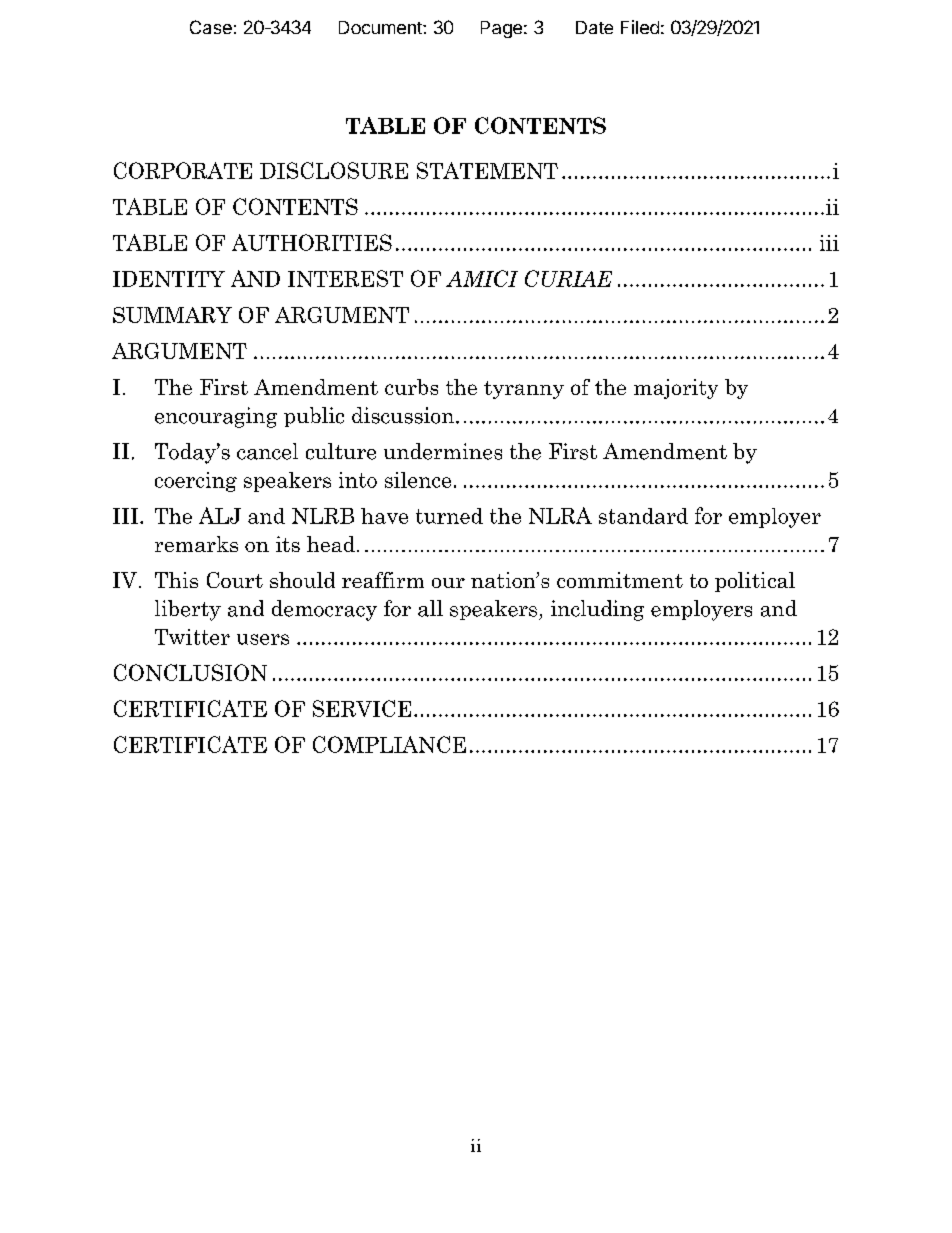 The image size is (952, 1233). Describe the element at coordinates (211, 27) in the document. I see `Case` at that location.
